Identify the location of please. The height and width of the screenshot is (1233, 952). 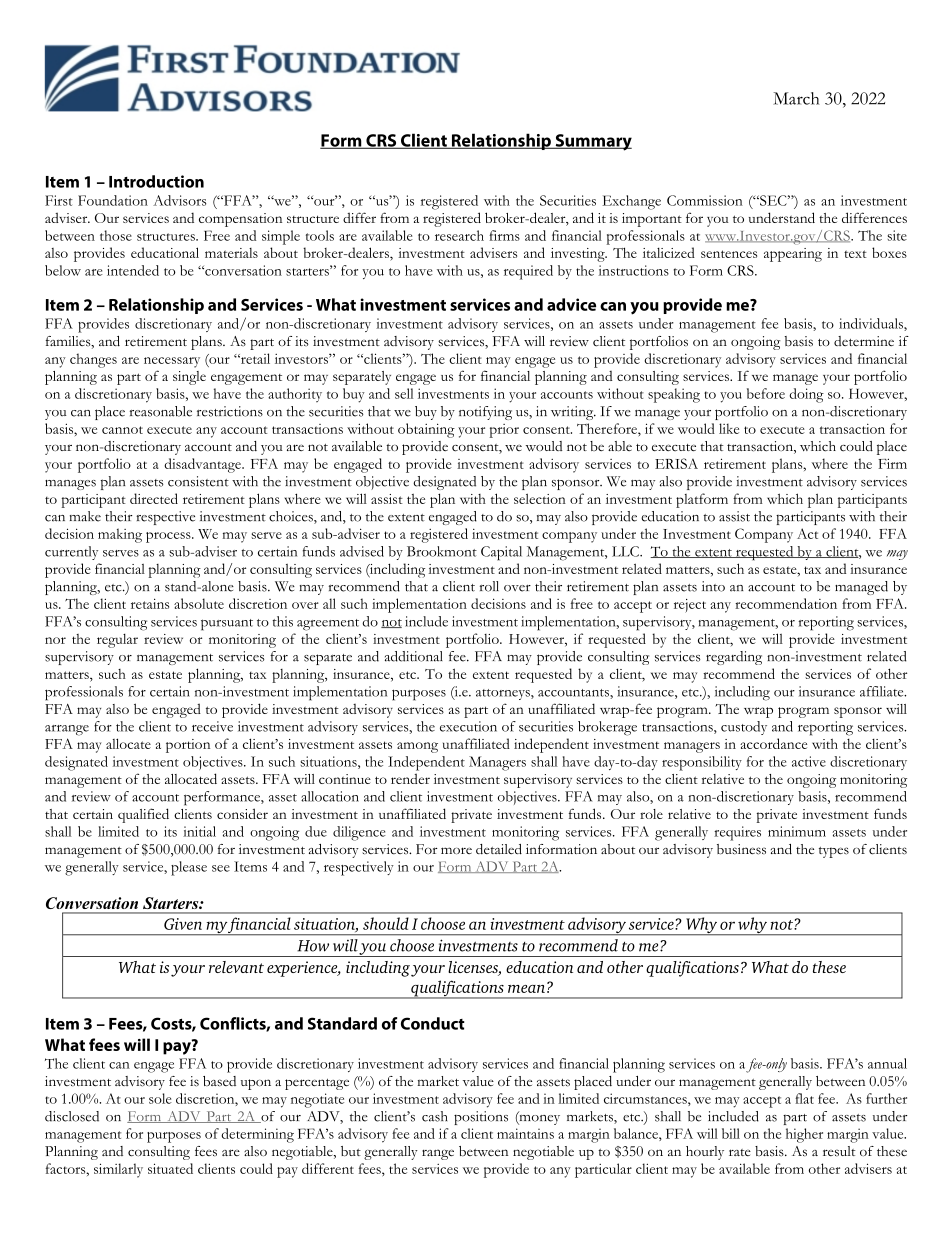
(189, 868).
